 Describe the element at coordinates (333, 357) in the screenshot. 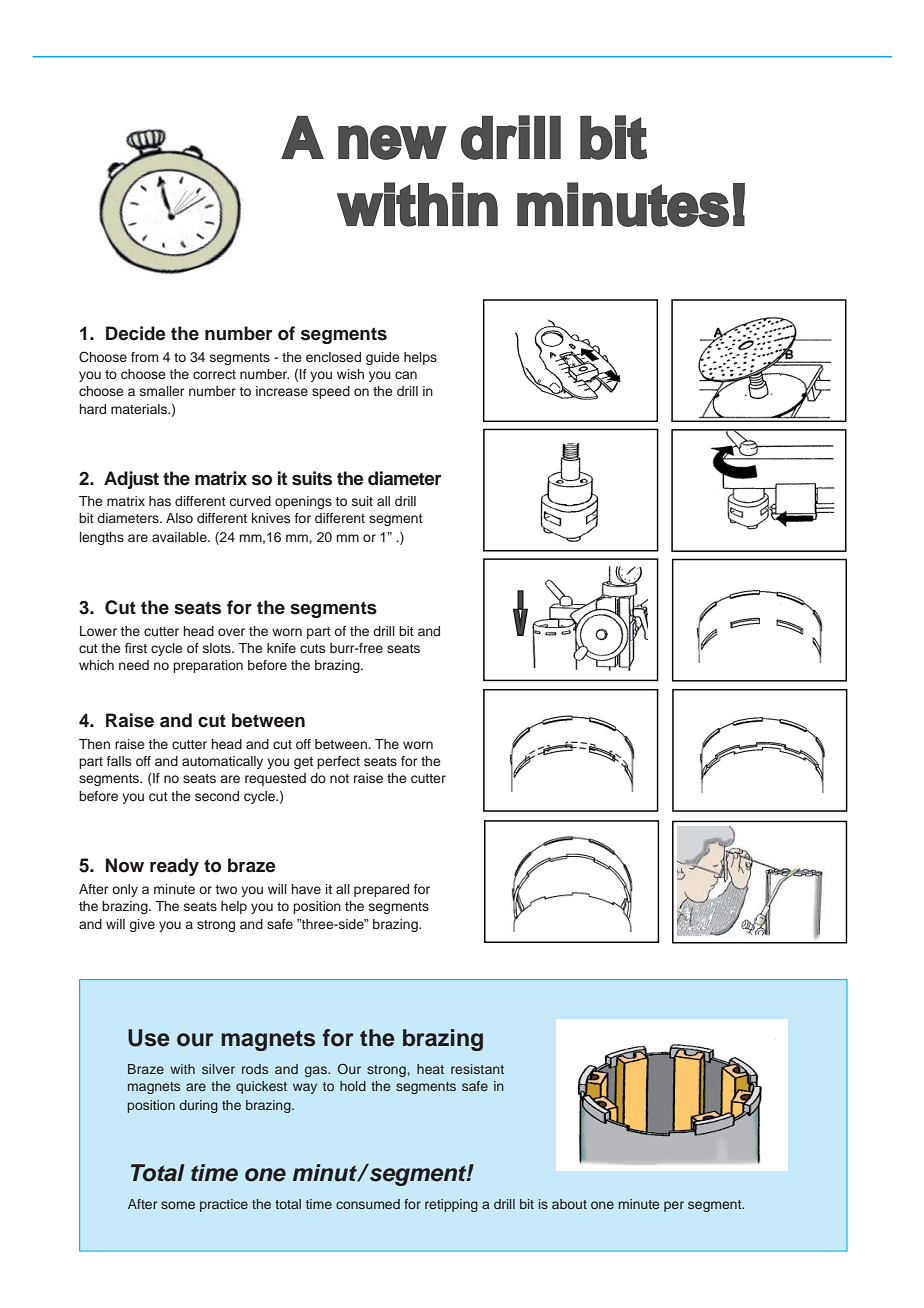

I see `enclosed` at that location.
